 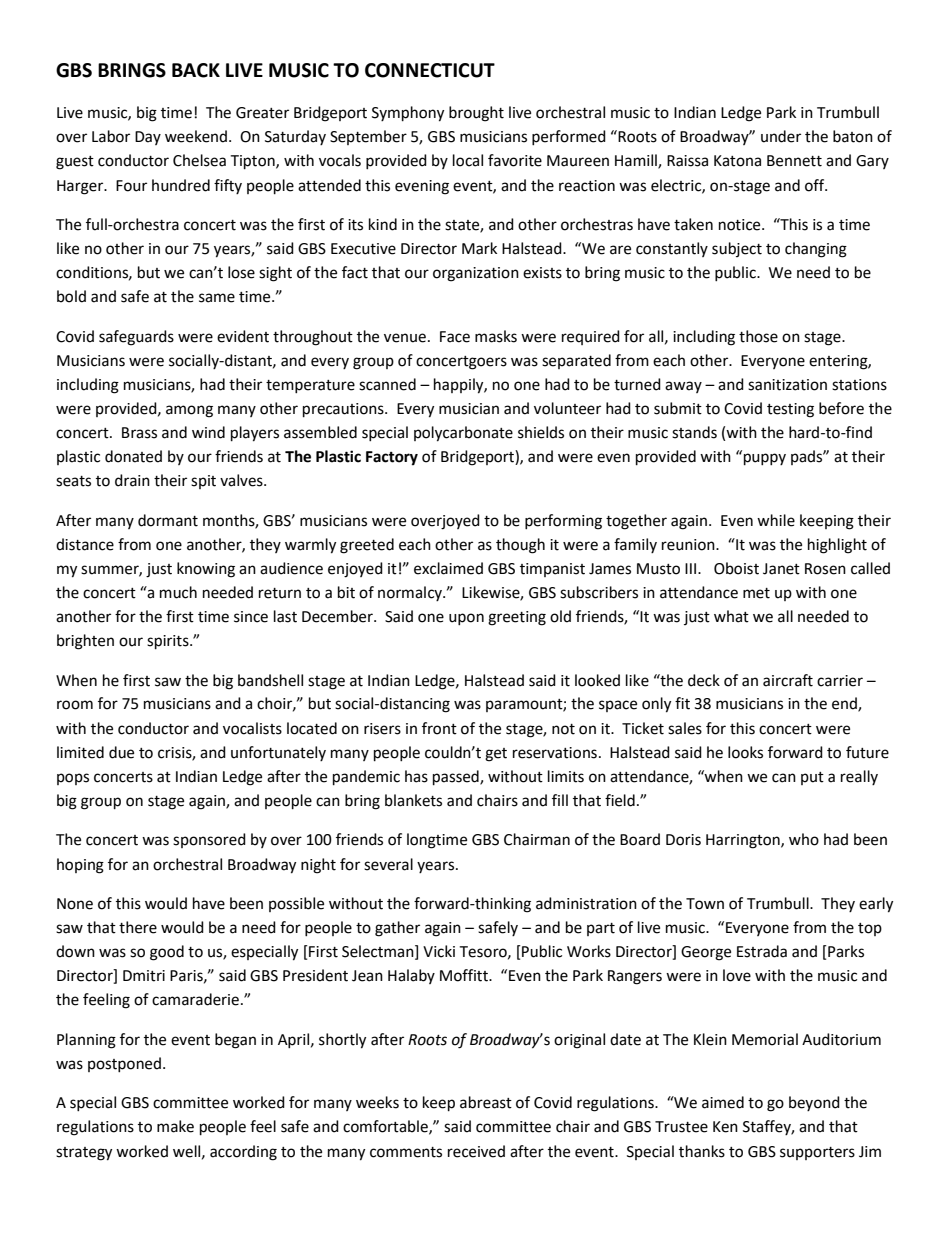 What do you see at coordinates (781, 136) in the page?
I see `under` at bounding box center [781, 136].
